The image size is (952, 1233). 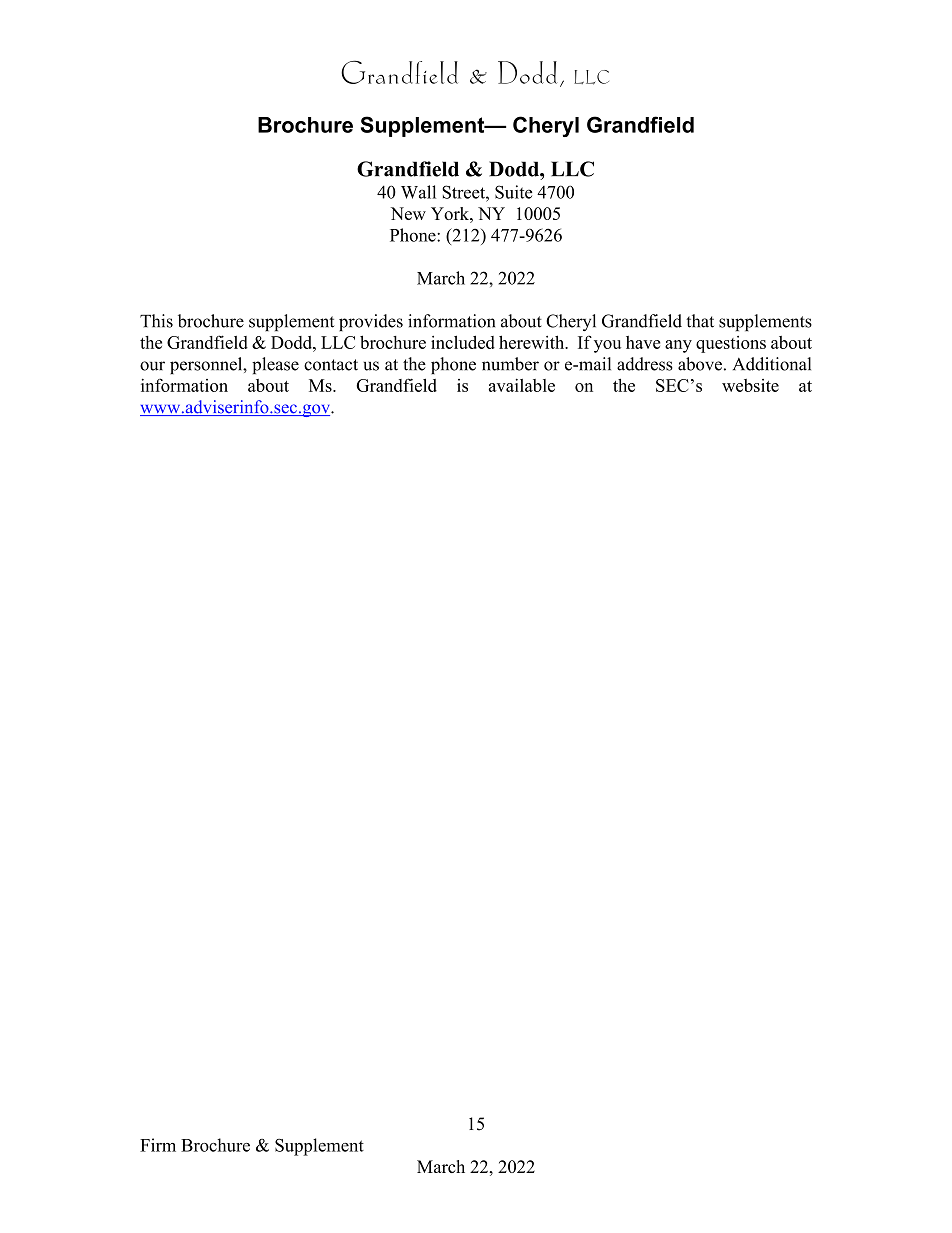 I want to click on number, so click(x=510, y=364).
